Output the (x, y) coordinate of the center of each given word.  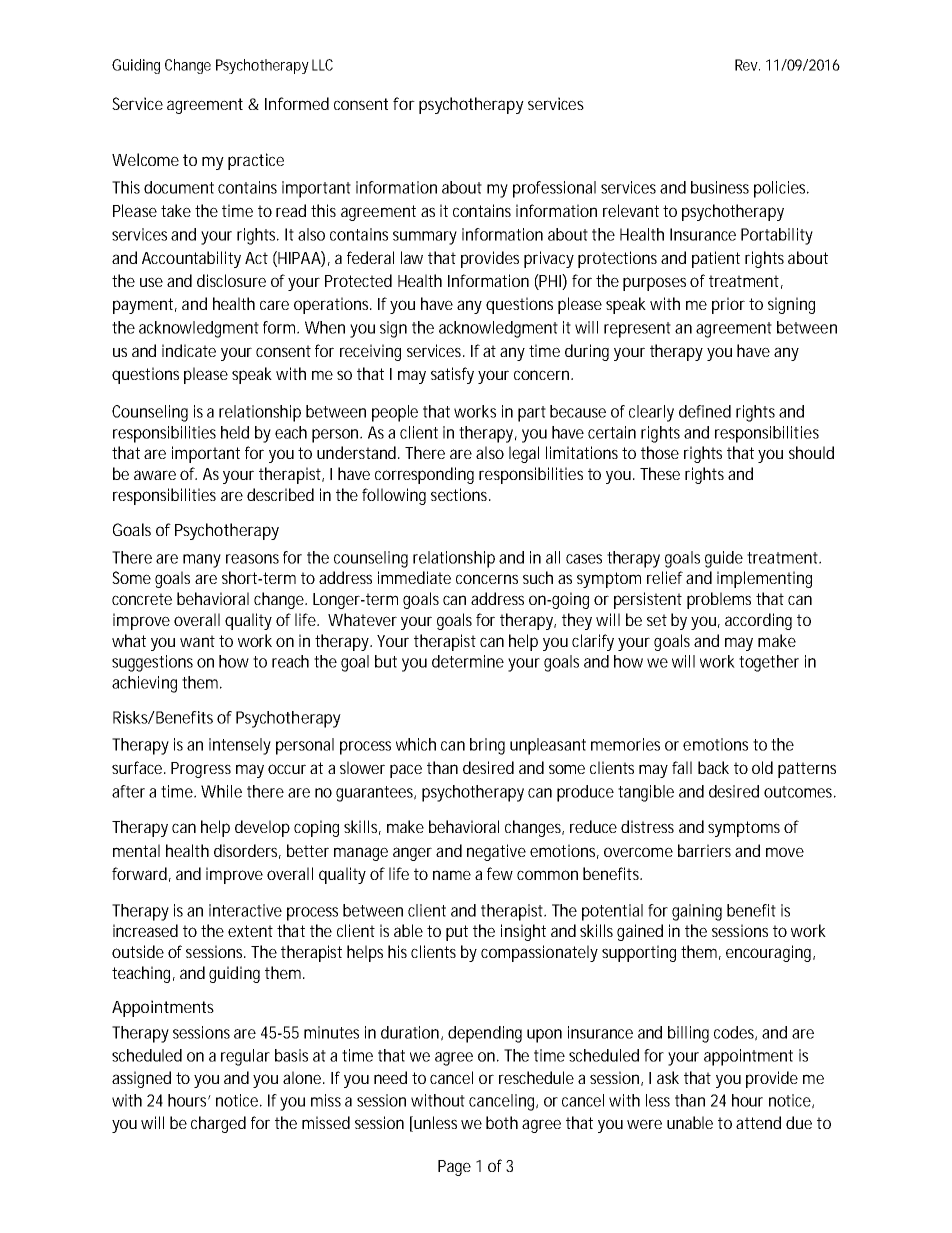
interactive (245, 910)
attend (758, 1122)
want (197, 641)
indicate (189, 350)
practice (256, 161)
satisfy (452, 375)
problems (719, 600)
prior (728, 305)
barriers (704, 850)
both (502, 1122)
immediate (414, 577)
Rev (747, 65)
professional (554, 189)
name (452, 875)
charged (218, 1124)
